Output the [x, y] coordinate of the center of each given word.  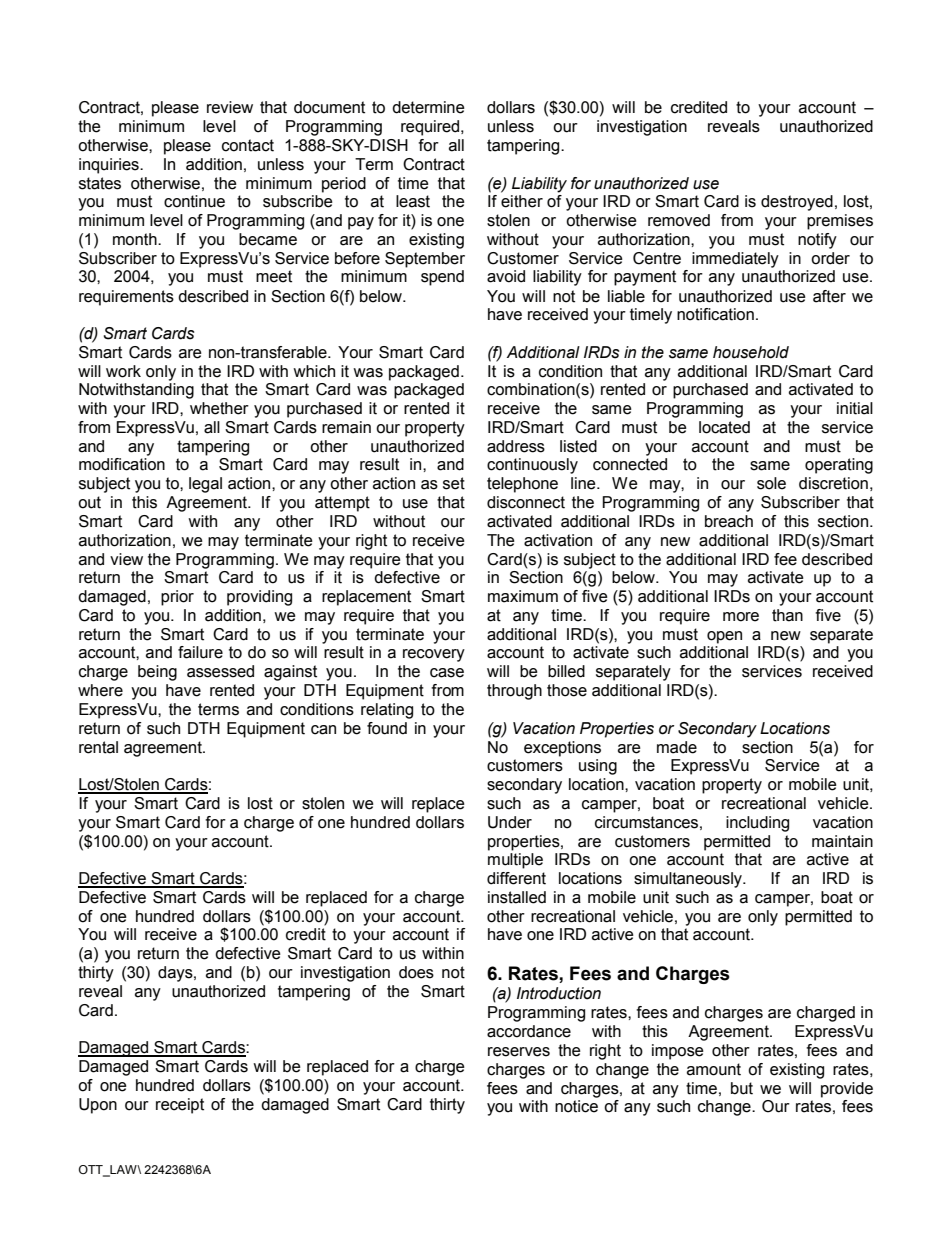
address [516, 446]
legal [205, 485]
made [677, 747]
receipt [180, 1106]
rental [98, 747]
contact [248, 145]
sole [771, 483]
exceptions [562, 749]
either [522, 201]
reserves [519, 1052]
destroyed [797, 203]
